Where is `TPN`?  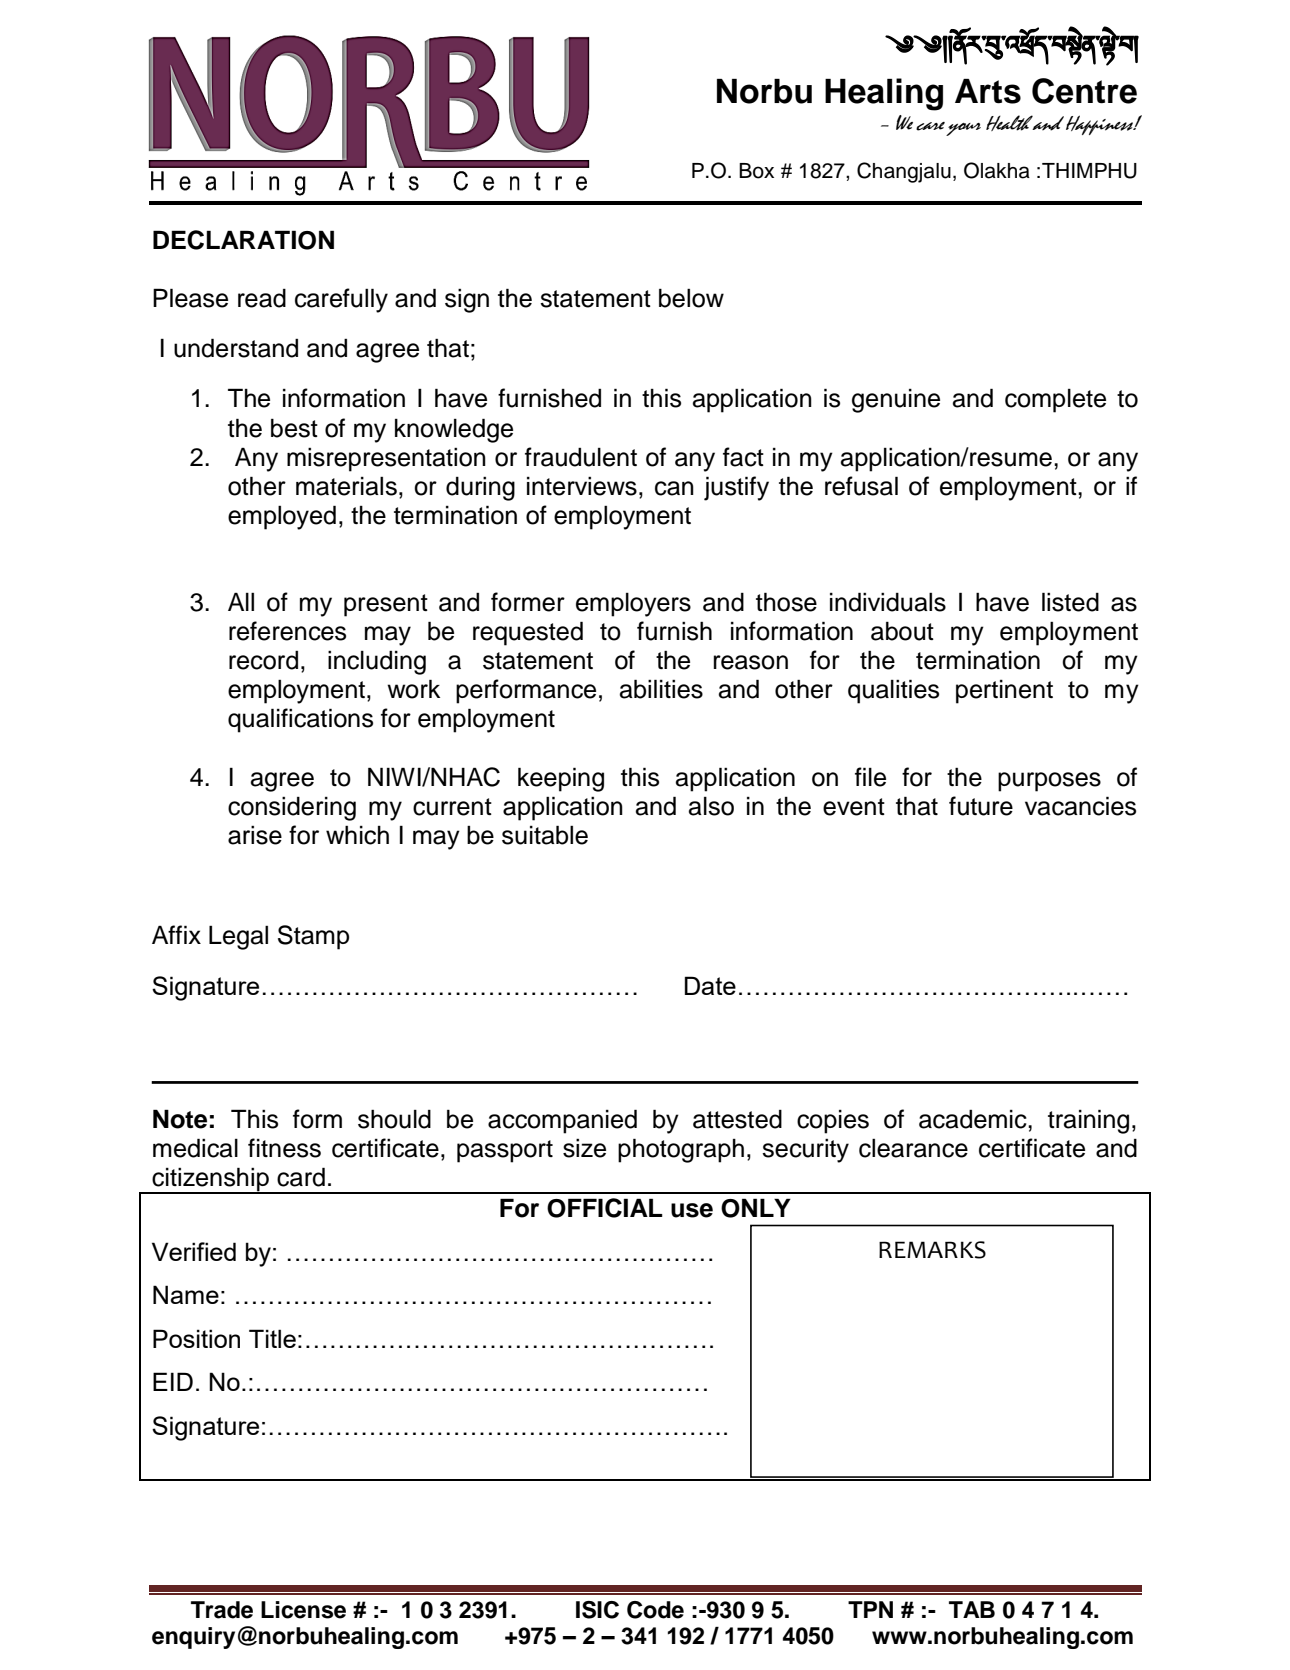 TPN is located at coordinates (870, 1609).
